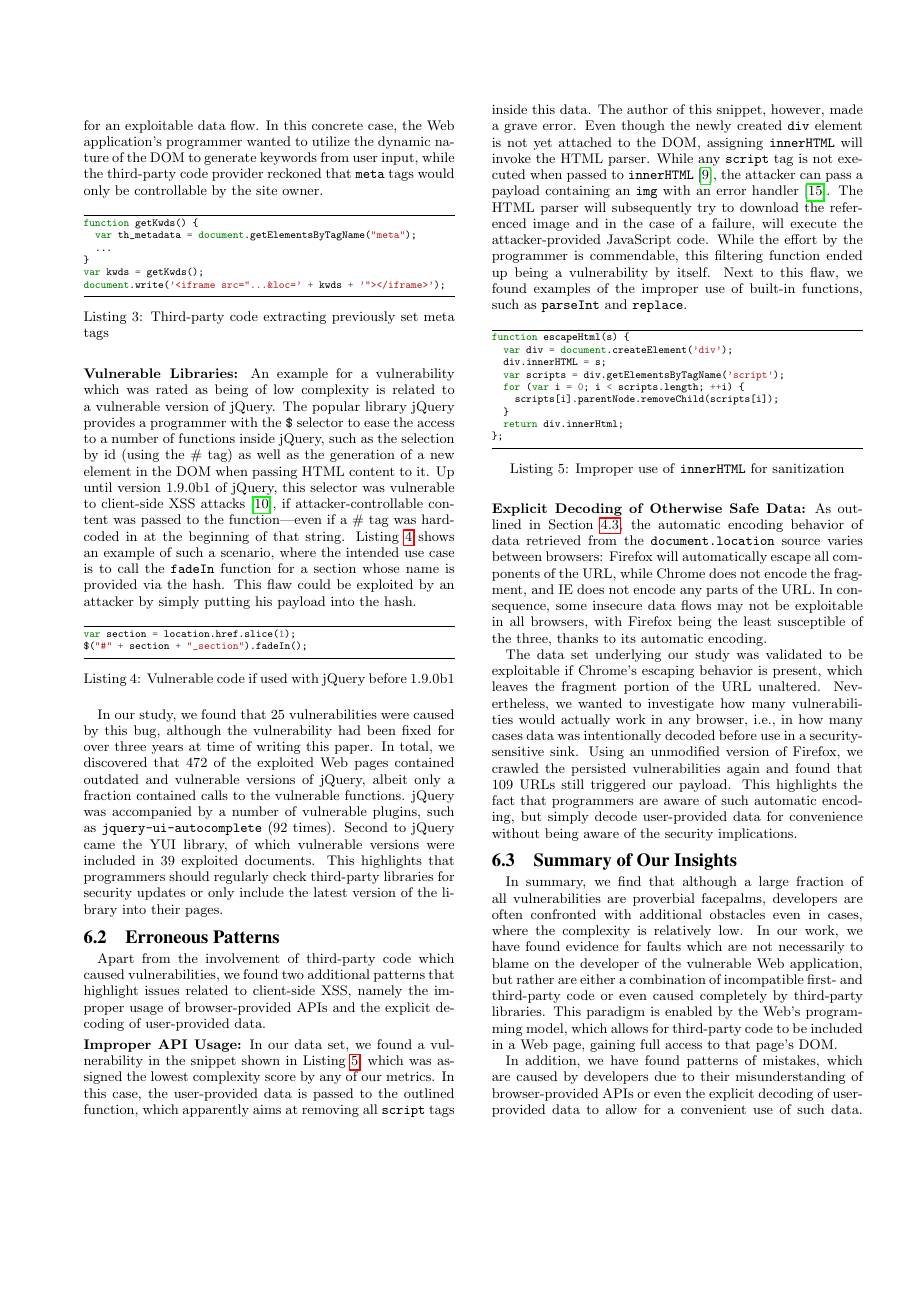 Image resolution: width=924 pixels, height=1308 pixels. I want to click on lowest, so click(169, 1076).
